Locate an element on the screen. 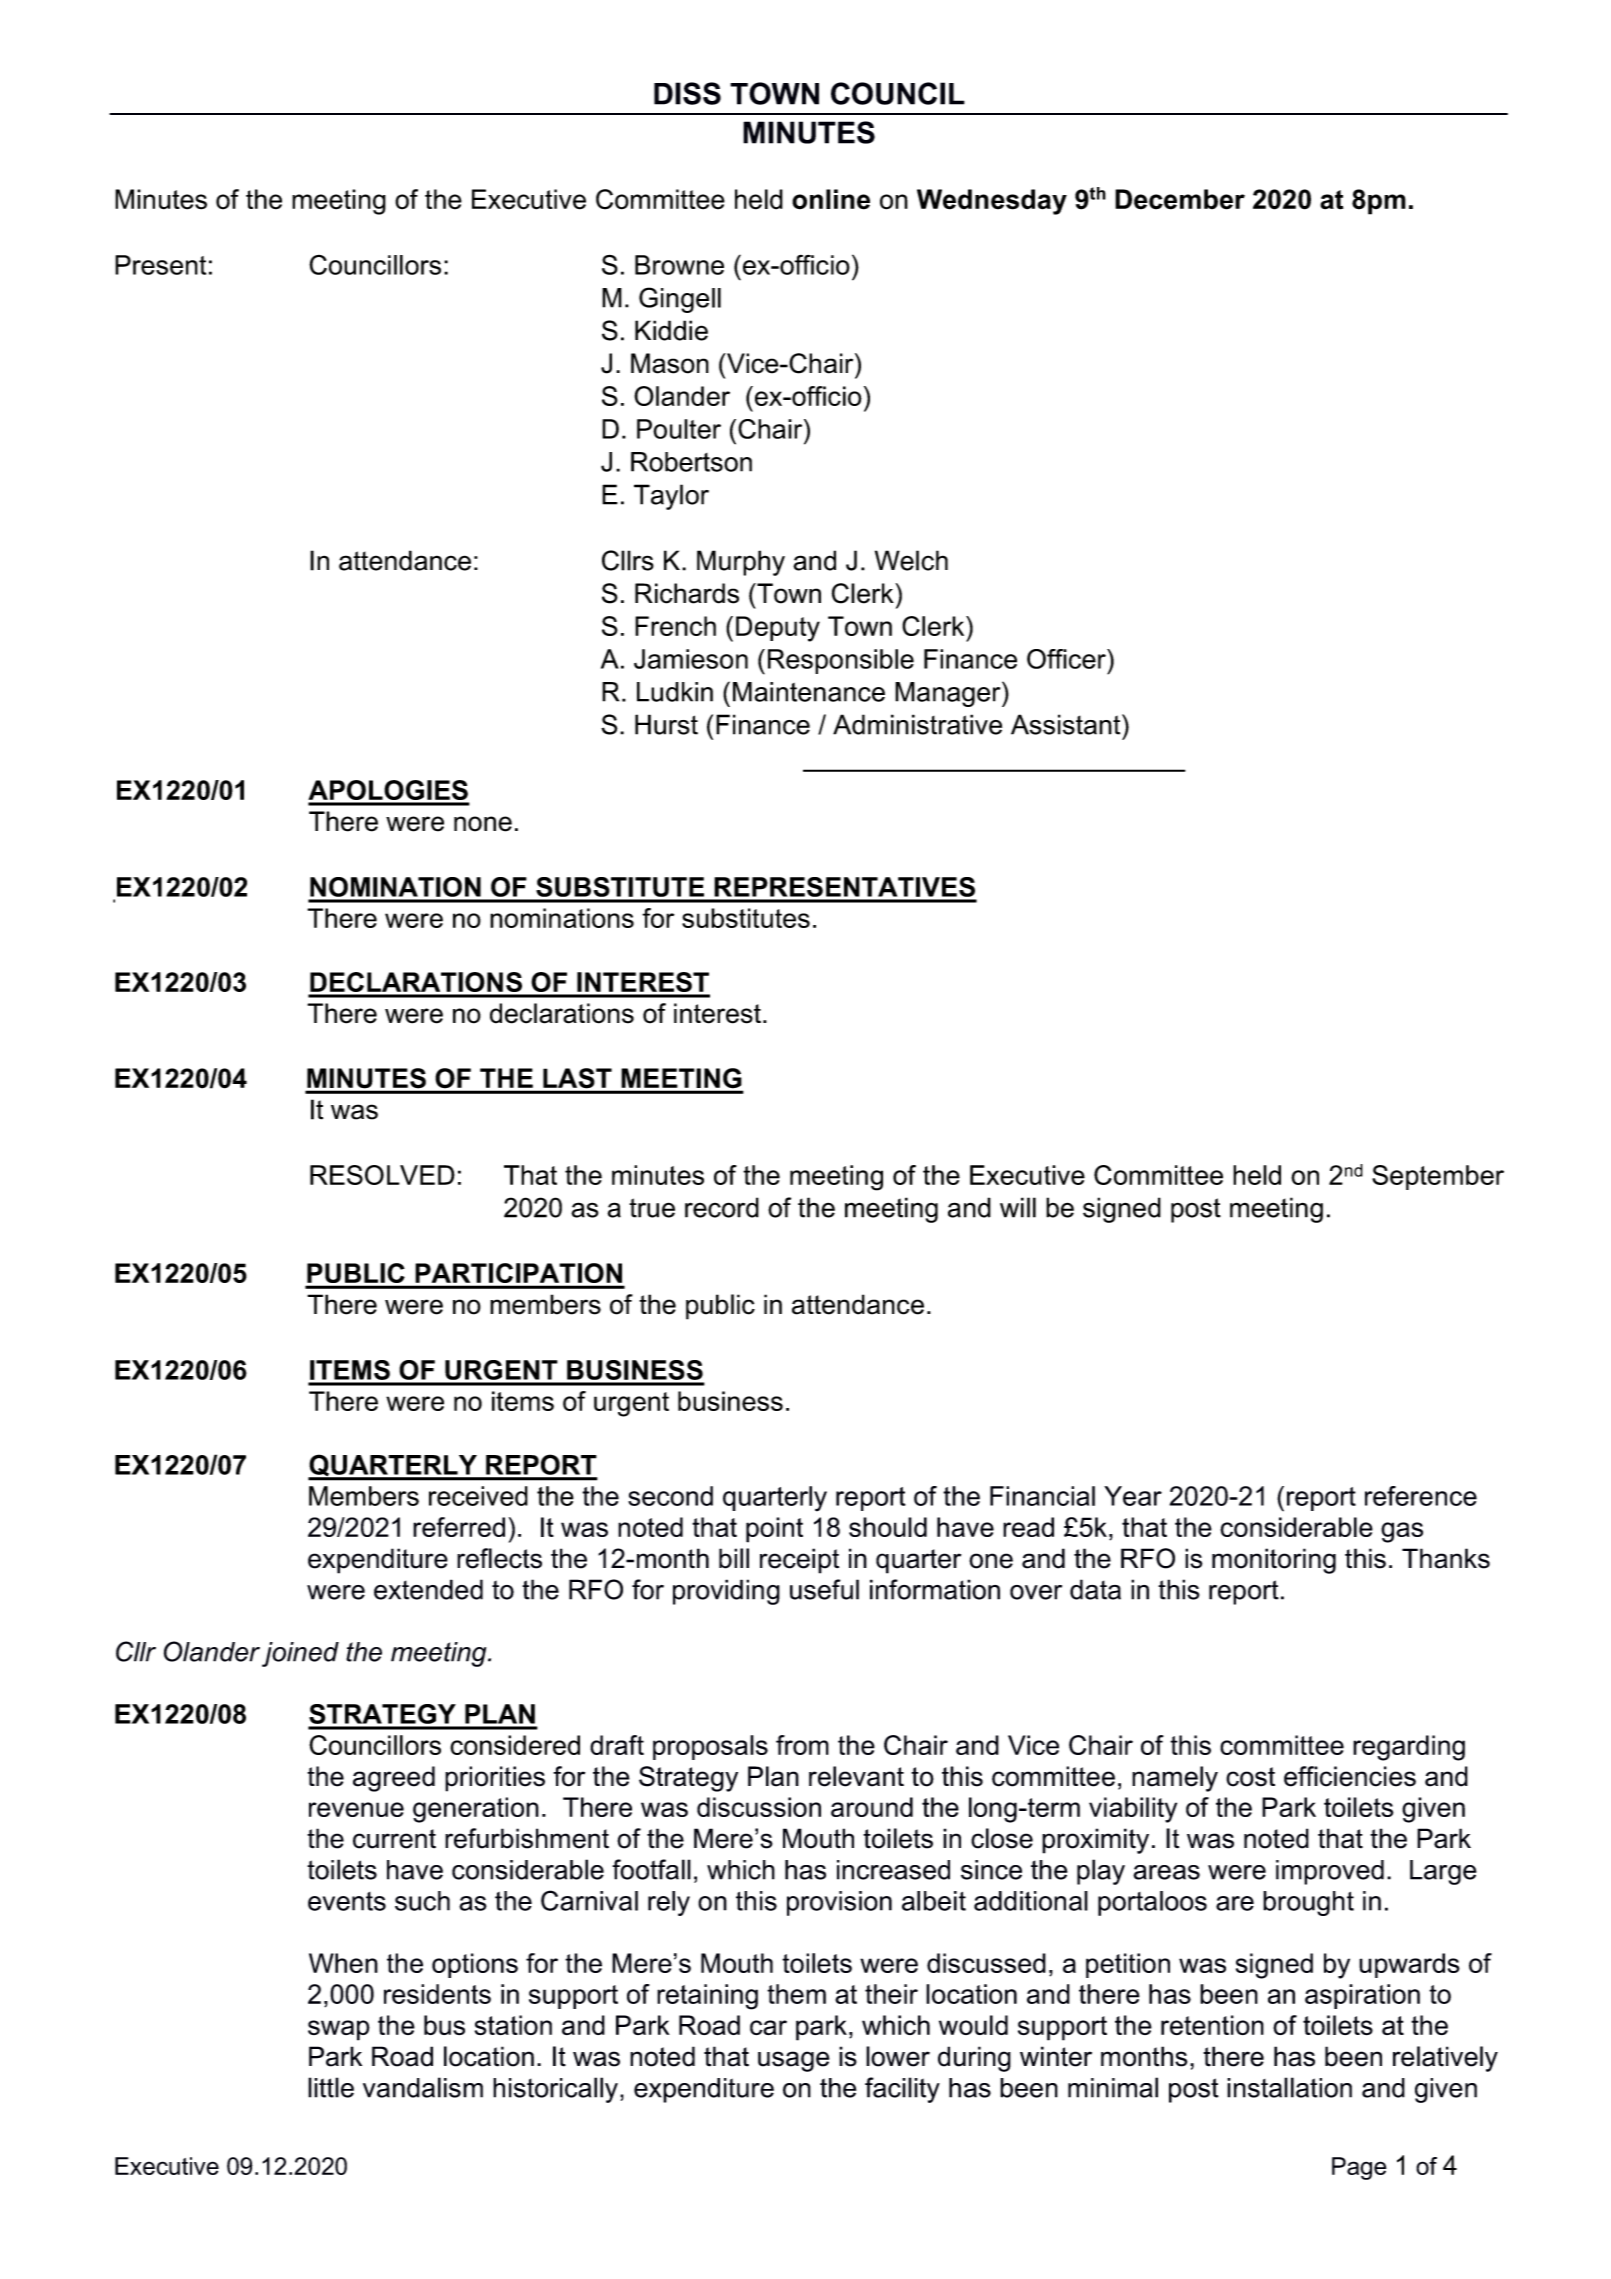  installation is located at coordinates (1289, 2087).
